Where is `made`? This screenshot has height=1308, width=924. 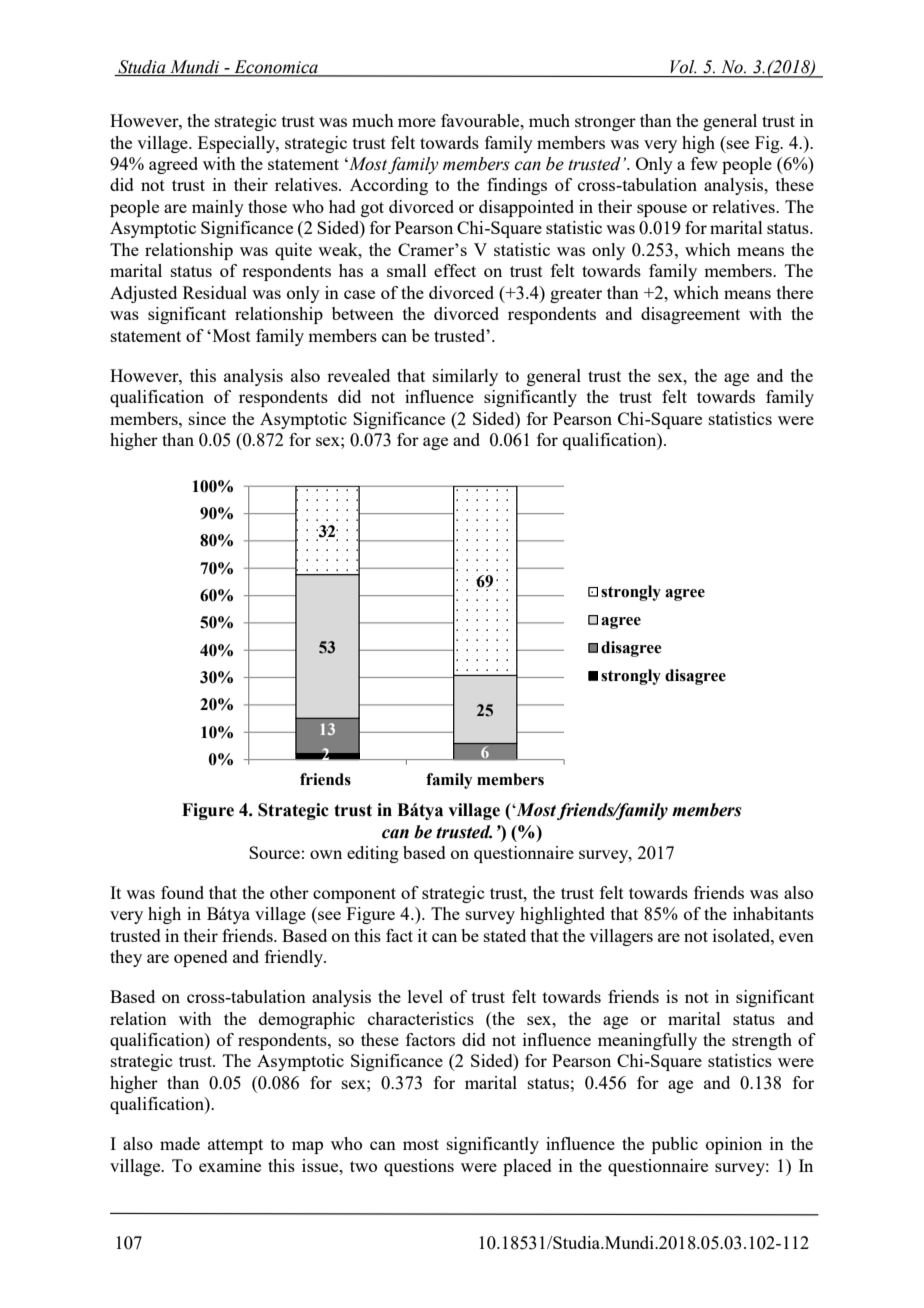 made is located at coordinates (180, 1143).
